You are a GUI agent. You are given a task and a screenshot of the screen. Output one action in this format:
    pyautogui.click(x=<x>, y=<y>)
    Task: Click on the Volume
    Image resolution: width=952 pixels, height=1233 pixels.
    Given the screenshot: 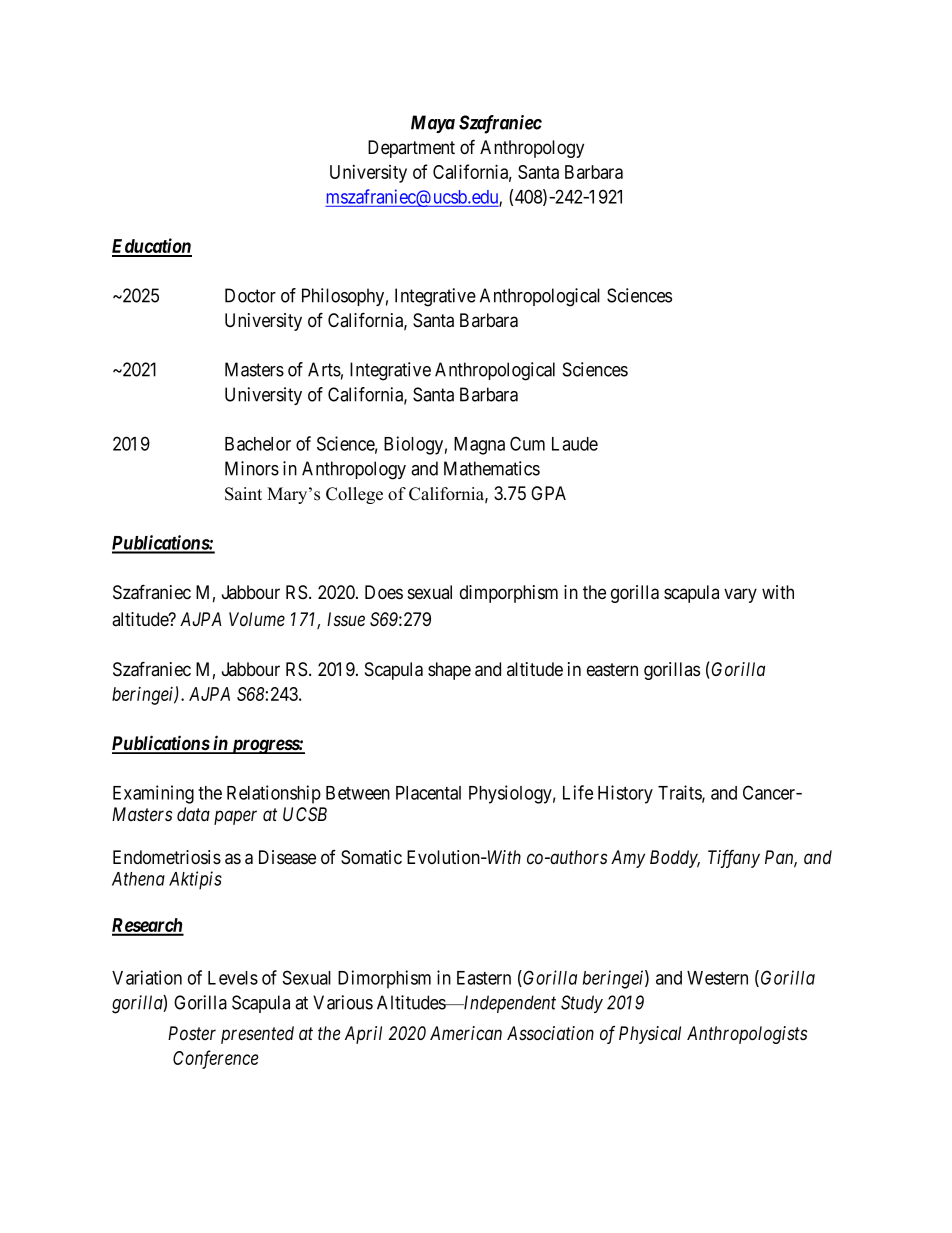 What is the action you would take?
    pyautogui.click(x=257, y=619)
